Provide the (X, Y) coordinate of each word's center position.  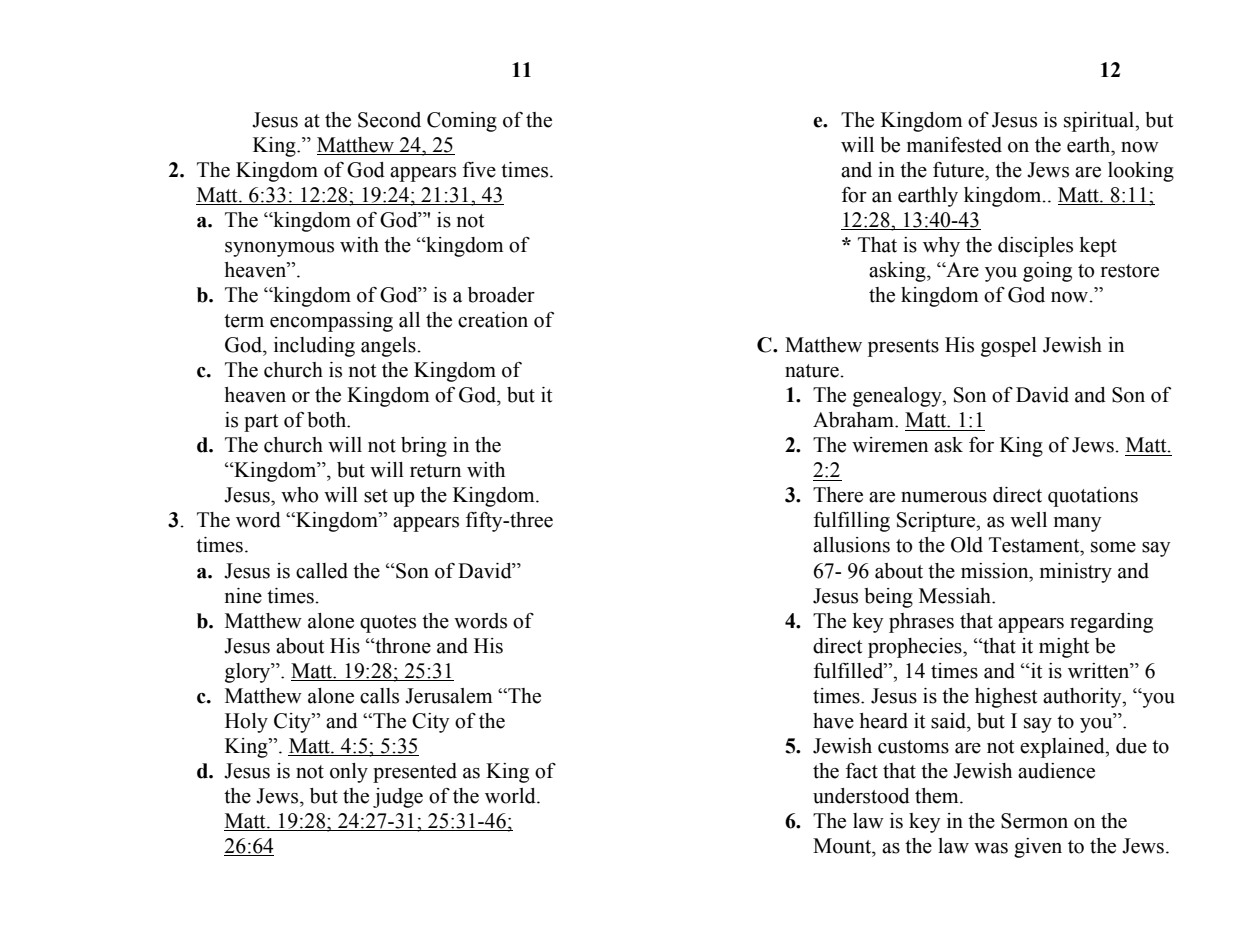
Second (389, 120)
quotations (1093, 497)
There (838, 495)
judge (398, 798)
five (479, 170)
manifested (954, 145)
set (376, 496)
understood (861, 796)
